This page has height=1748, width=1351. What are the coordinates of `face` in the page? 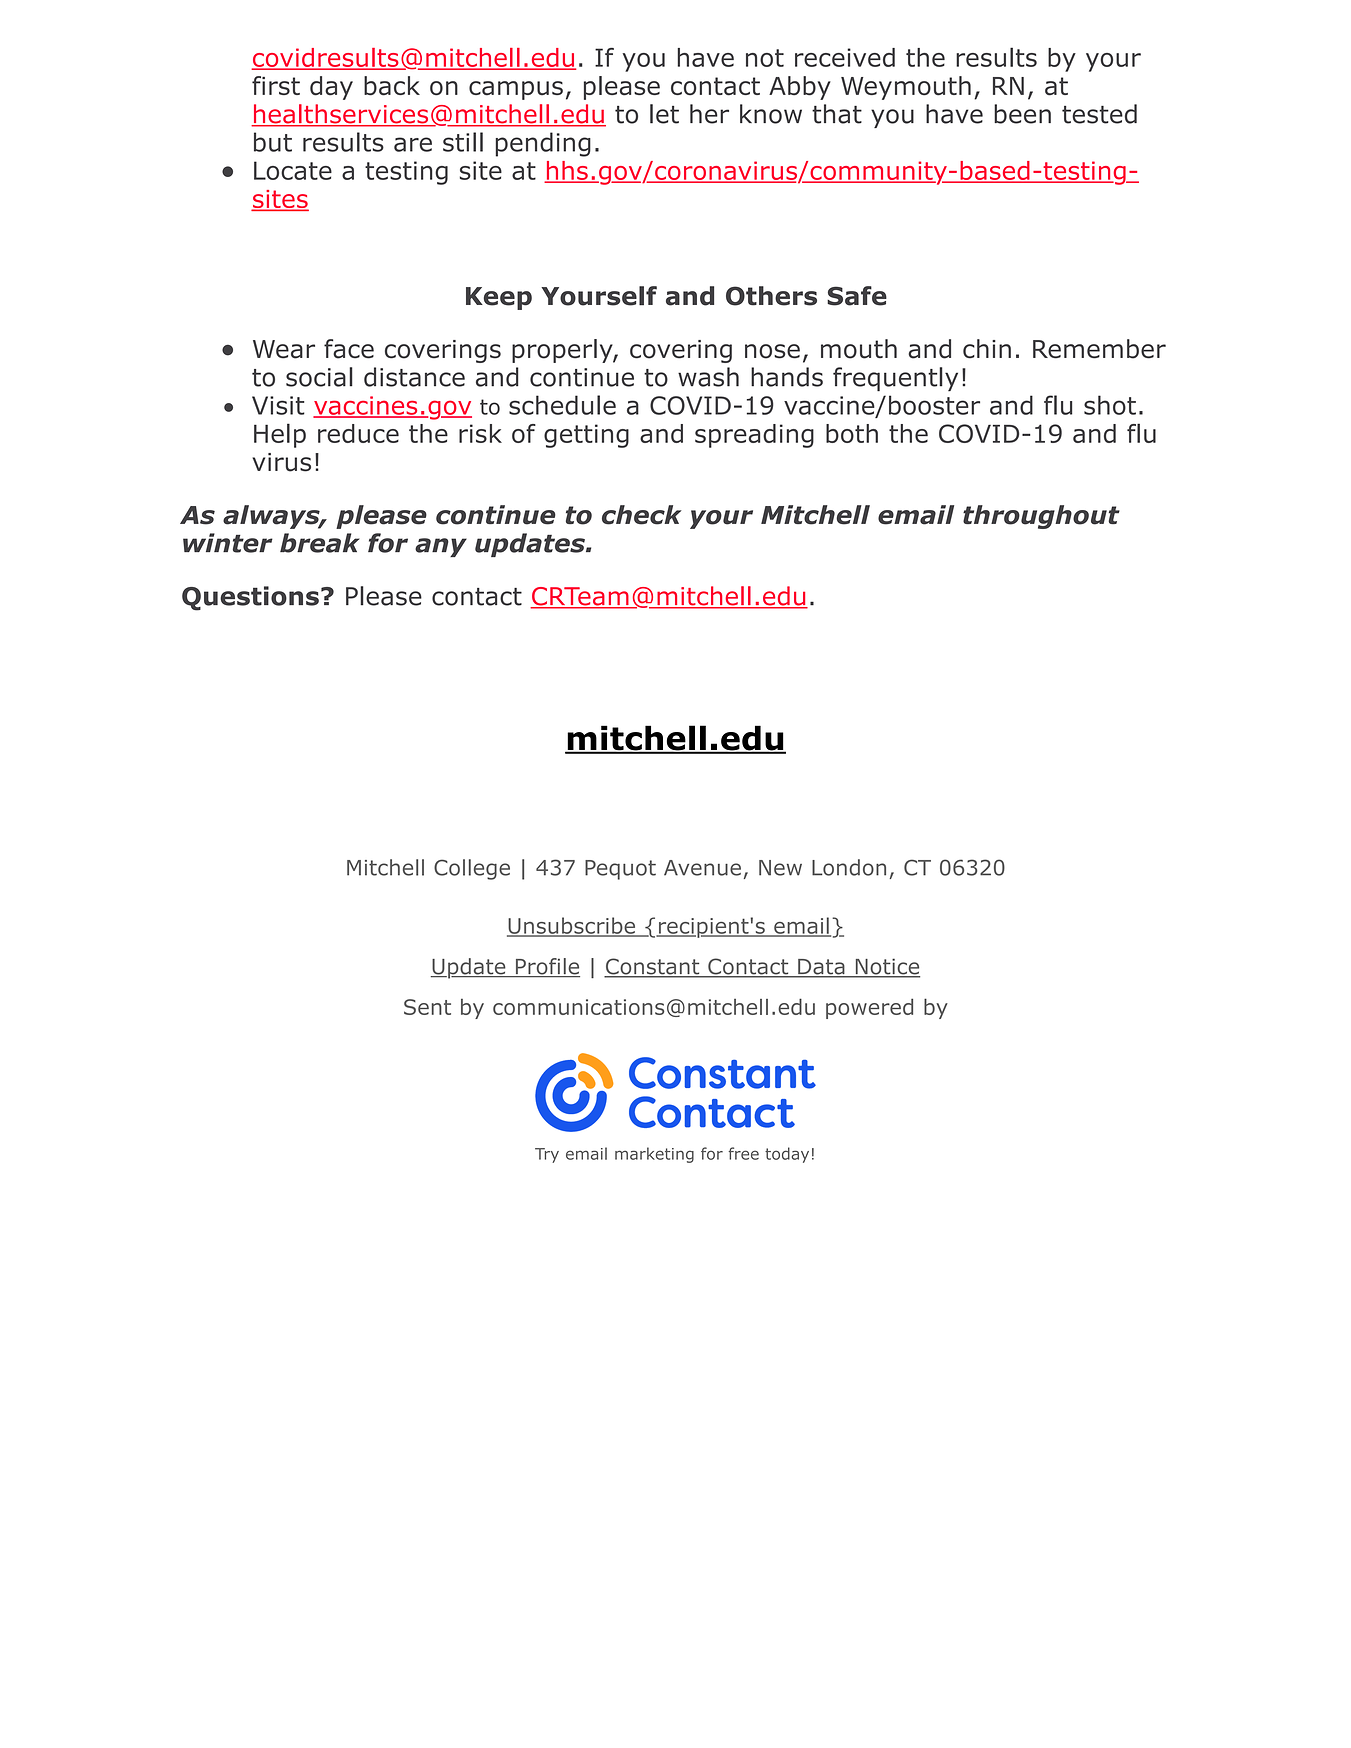 It's located at (349, 349).
